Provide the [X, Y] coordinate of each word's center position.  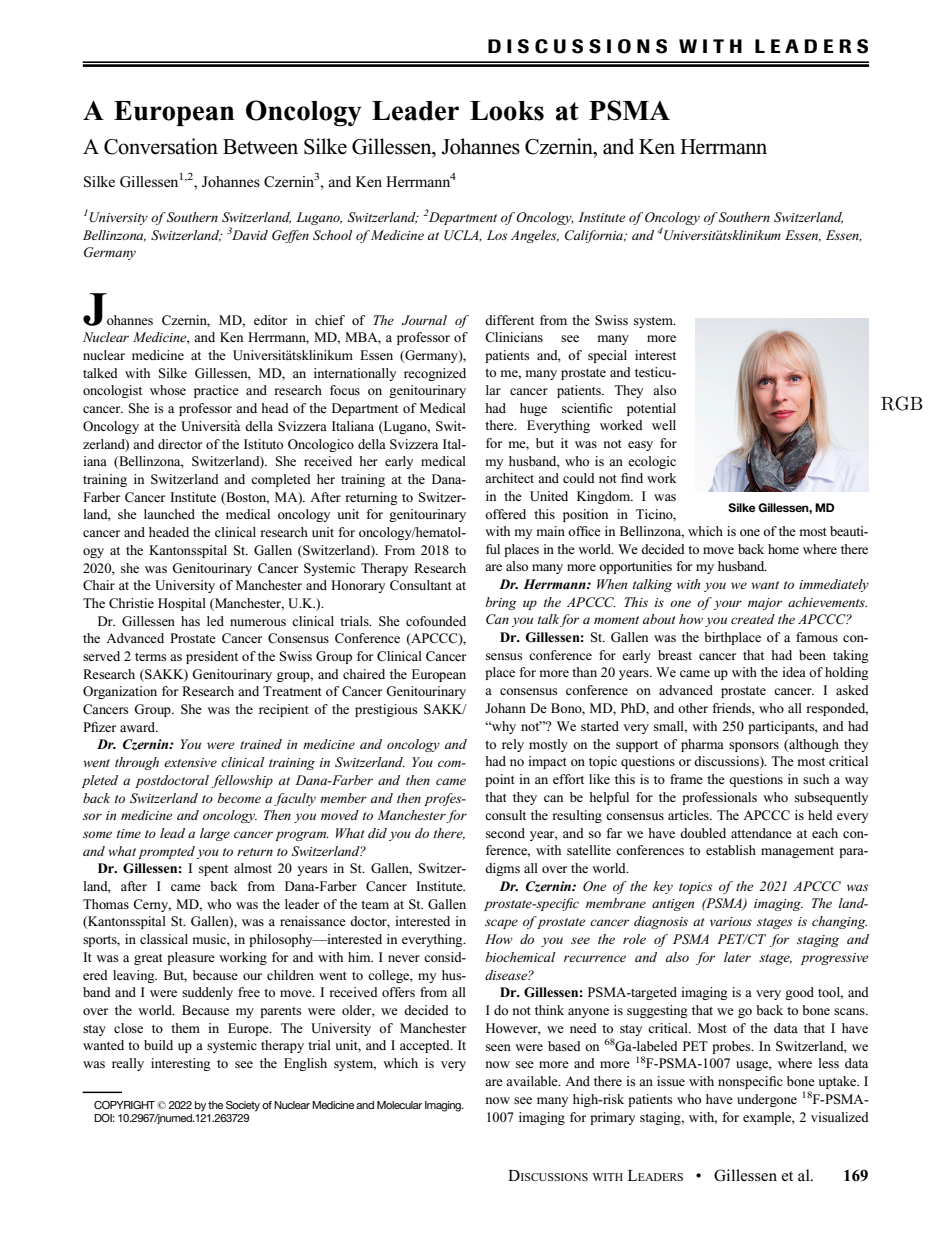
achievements [827, 602]
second [505, 833]
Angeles [535, 236]
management [797, 852]
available [533, 1081]
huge [533, 409]
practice [216, 391]
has [190, 621]
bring [501, 603]
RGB [902, 403]
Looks [507, 111]
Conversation [161, 146]
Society [243, 1106]
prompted [166, 852]
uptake [838, 1082]
